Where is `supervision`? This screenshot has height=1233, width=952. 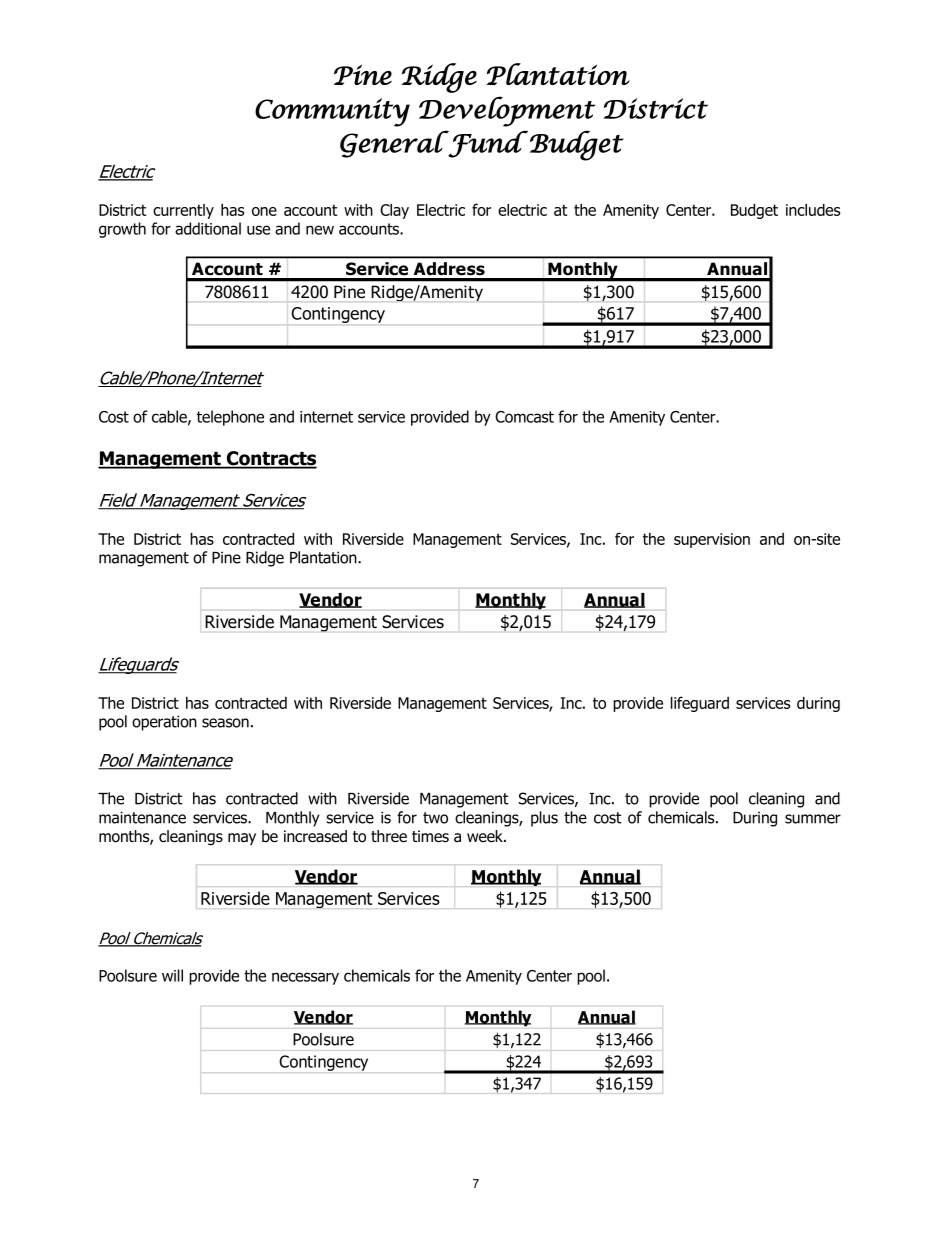 supervision is located at coordinates (712, 540).
